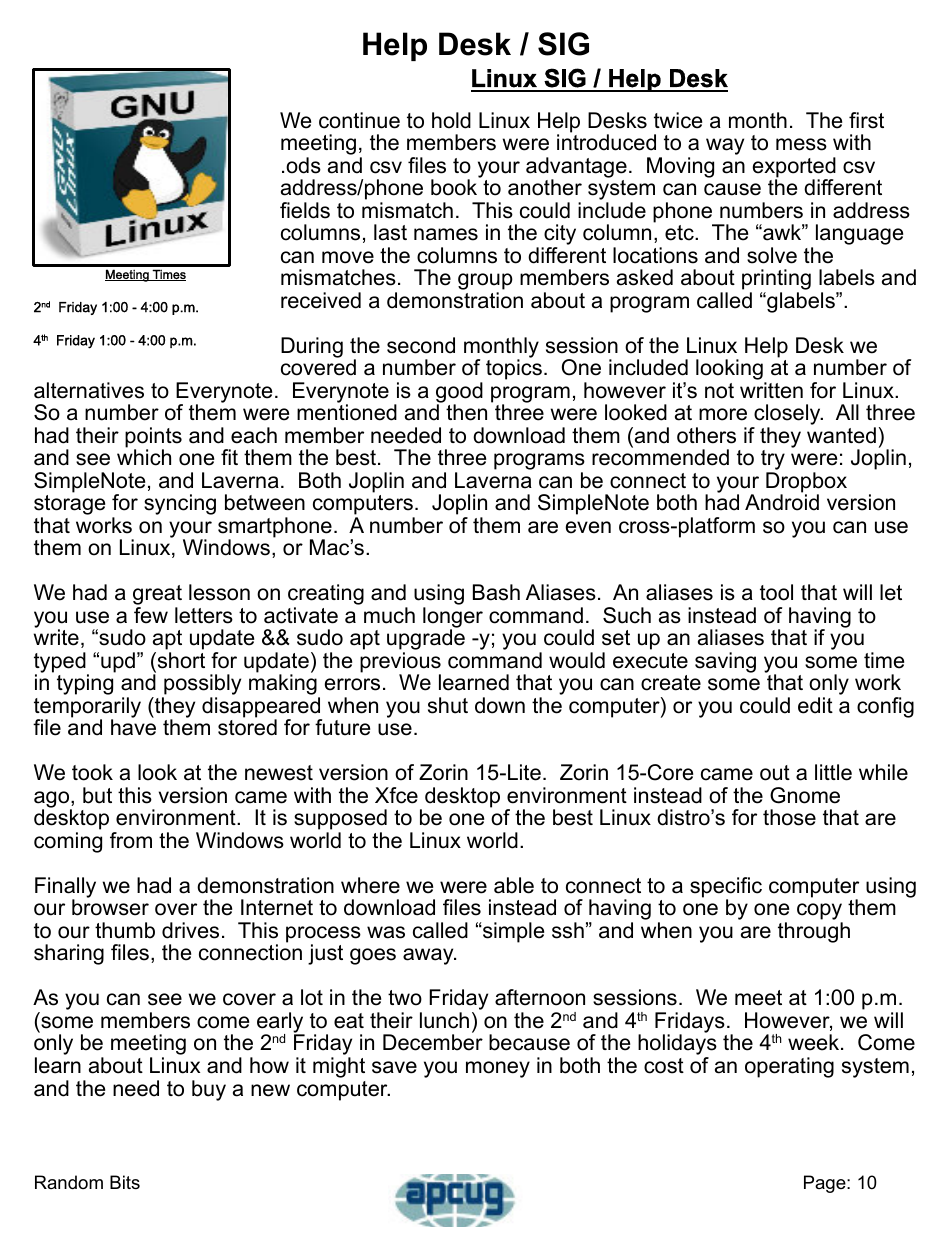 The height and width of the screenshot is (1233, 952). What do you see at coordinates (459, 393) in the screenshot?
I see `good` at bounding box center [459, 393].
